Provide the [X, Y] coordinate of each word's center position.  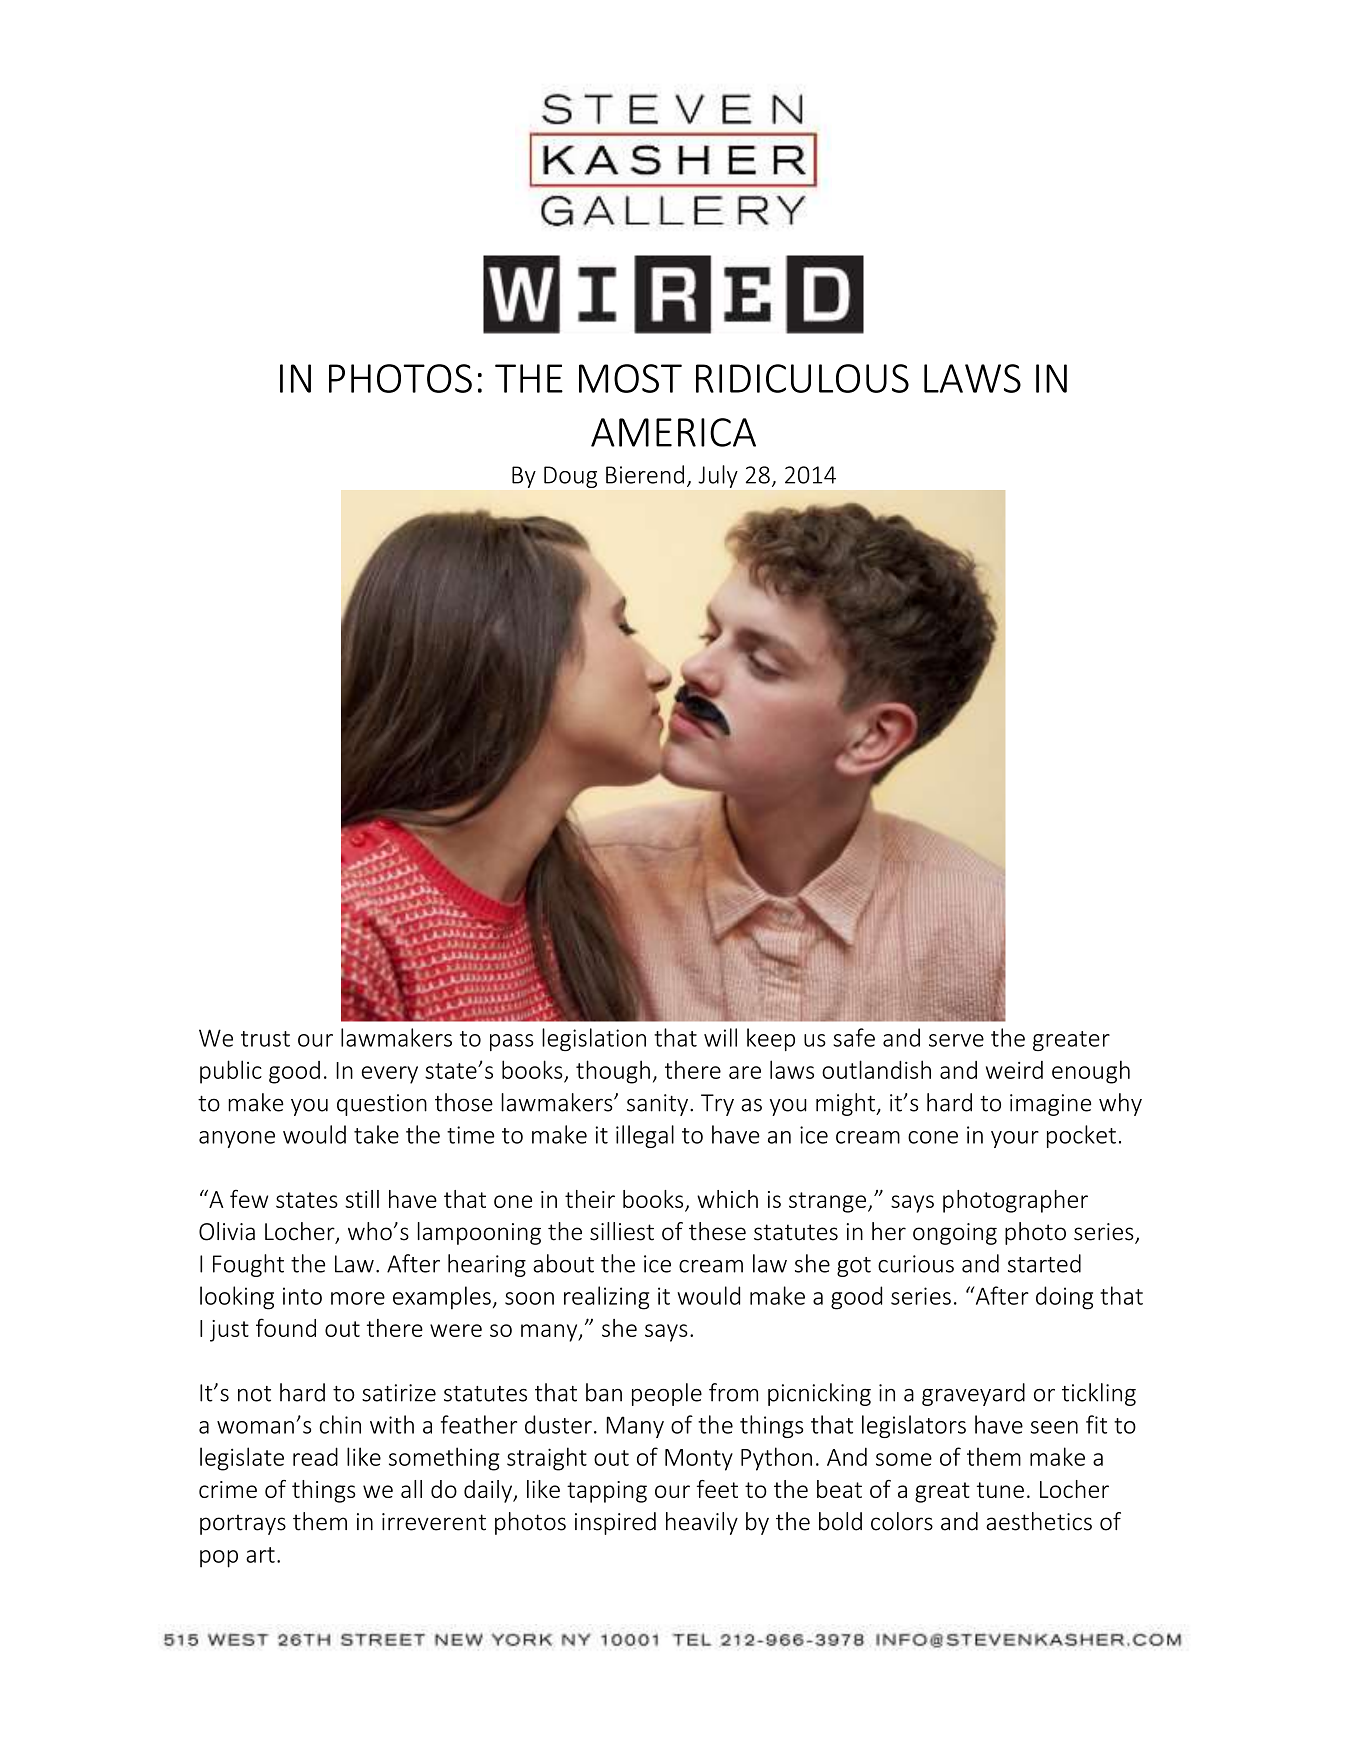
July [718, 476]
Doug [570, 477]
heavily [702, 1523]
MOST [630, 378]
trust [265, 1039]
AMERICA [673, 432]
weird [1014, 1070]
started [1044, 1263]
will [720, 1037]
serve [956, 1040]
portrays [243, 1524]
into [302, 1296]
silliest [622, 1231]
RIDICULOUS [802, 378]
